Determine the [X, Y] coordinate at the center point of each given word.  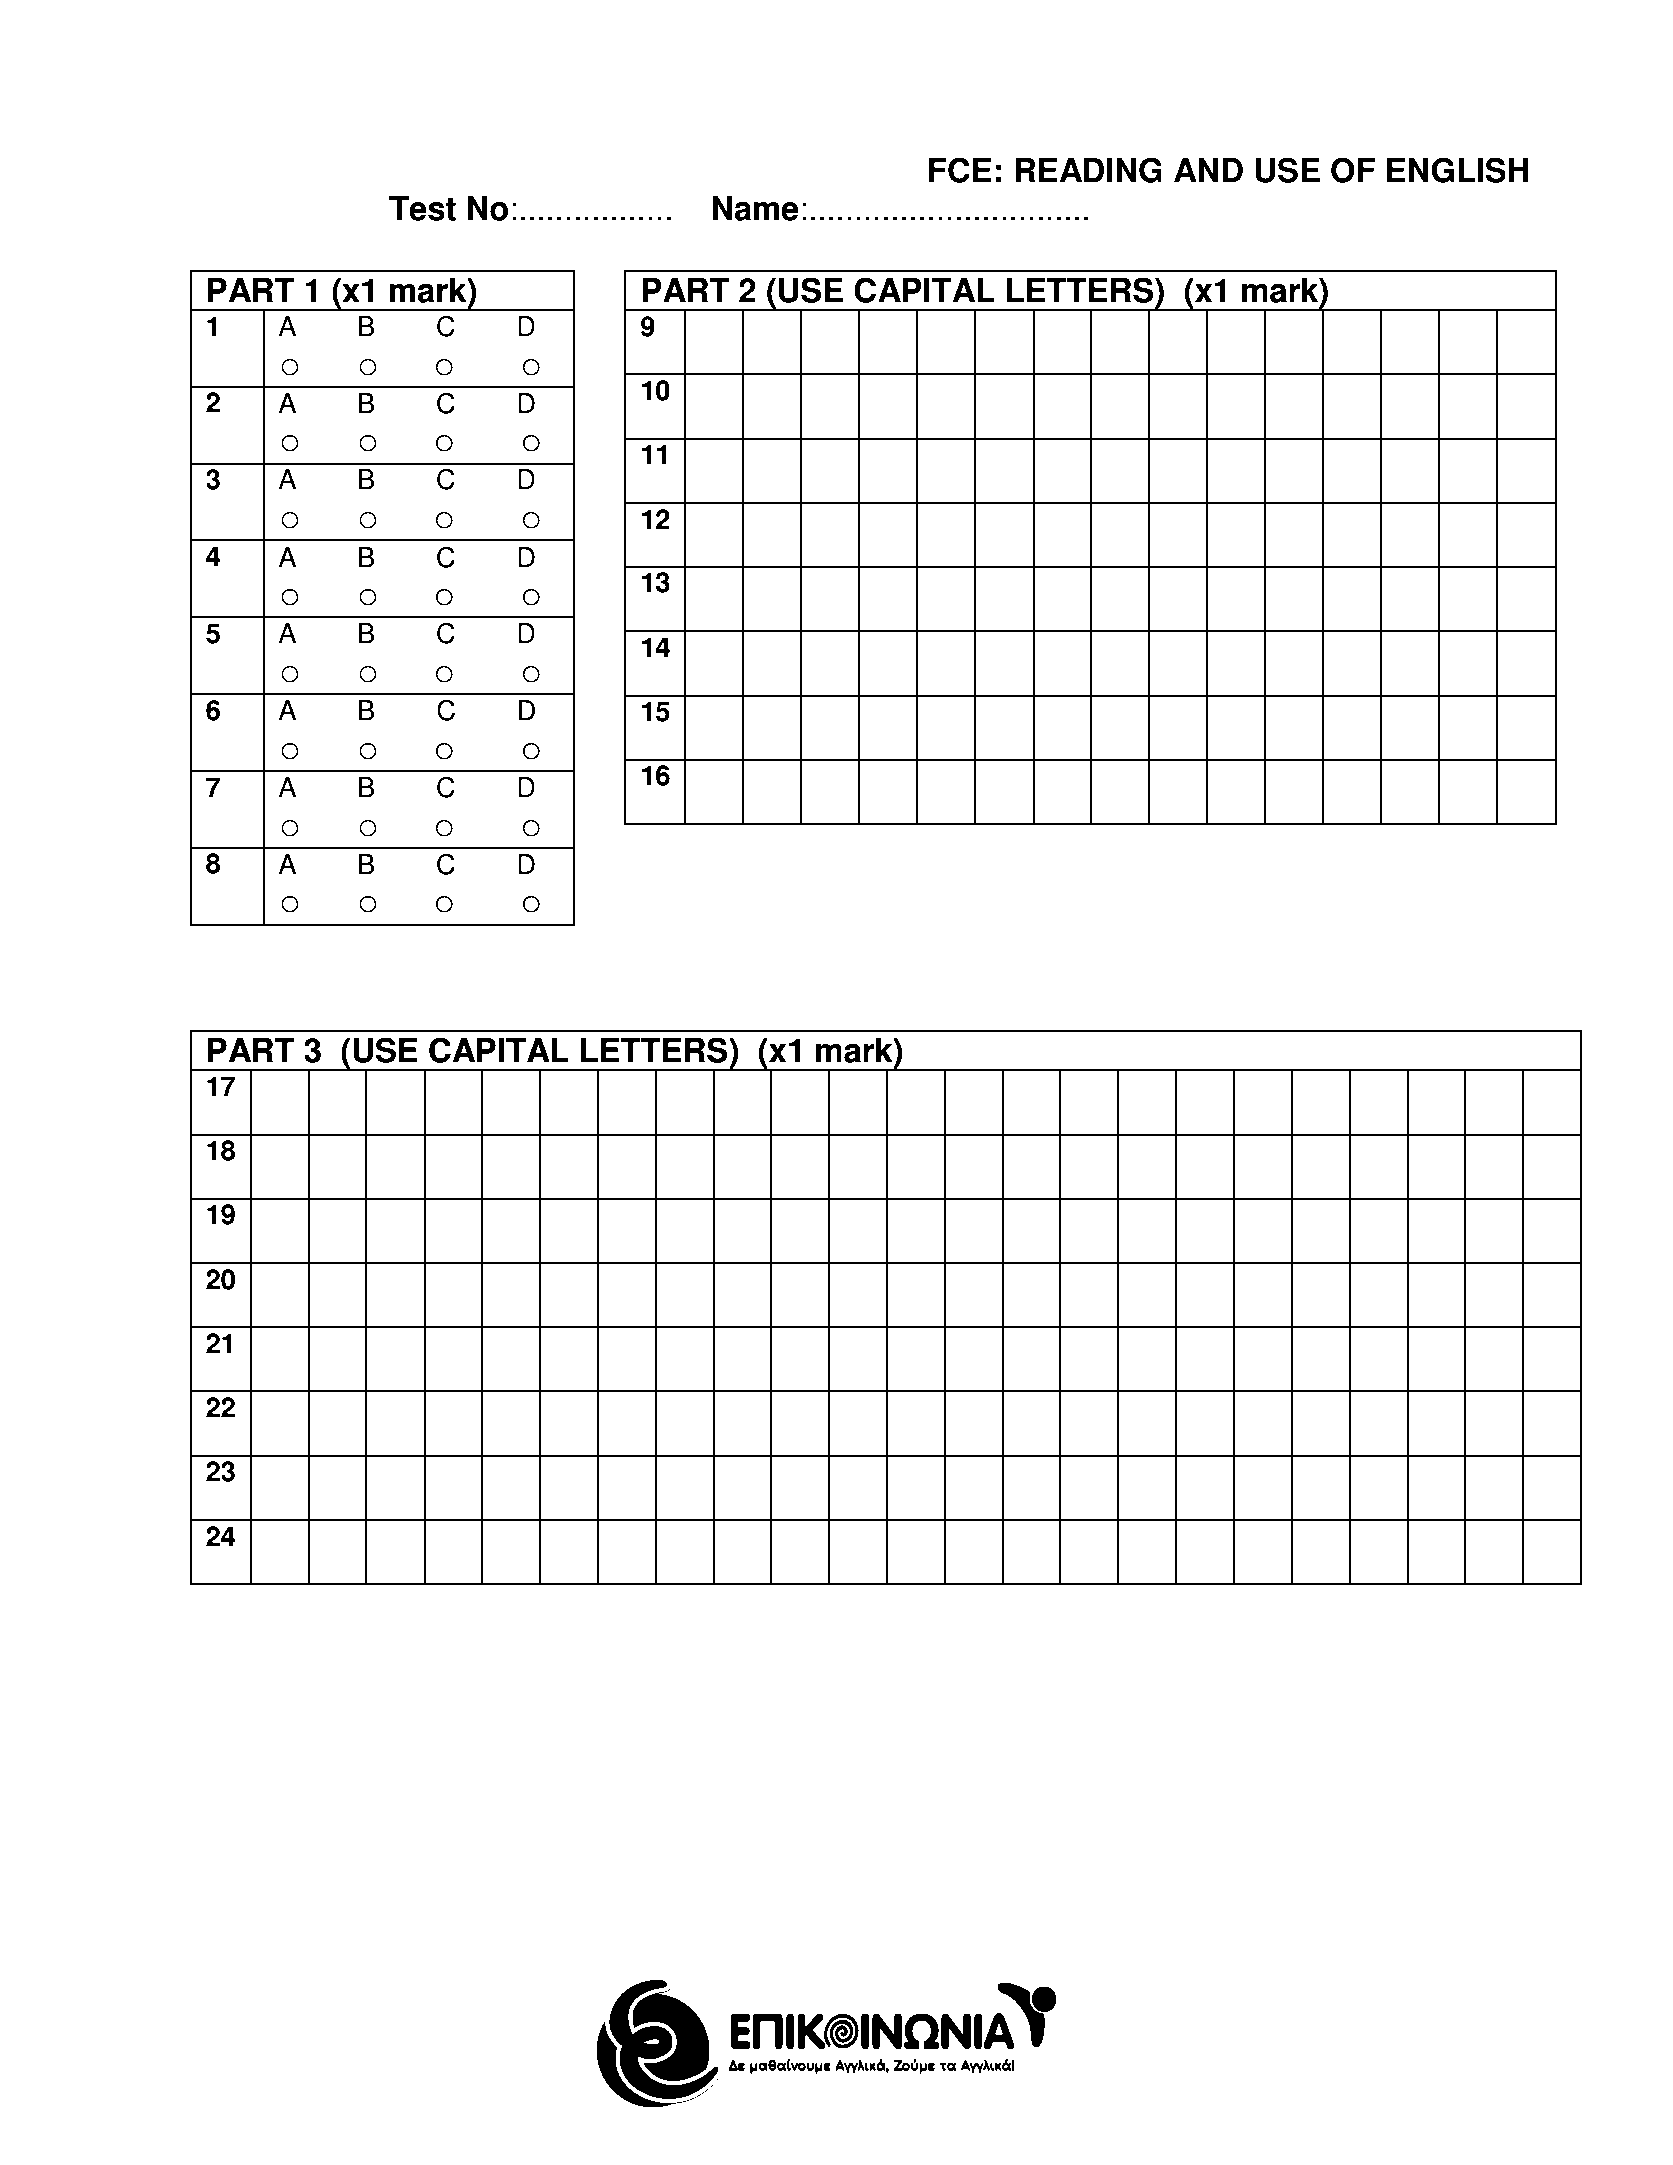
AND [1208, 170]
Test [422, 208]
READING [1088, 170]
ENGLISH [1458, 170]
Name [755, 208]
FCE [960, 170]
